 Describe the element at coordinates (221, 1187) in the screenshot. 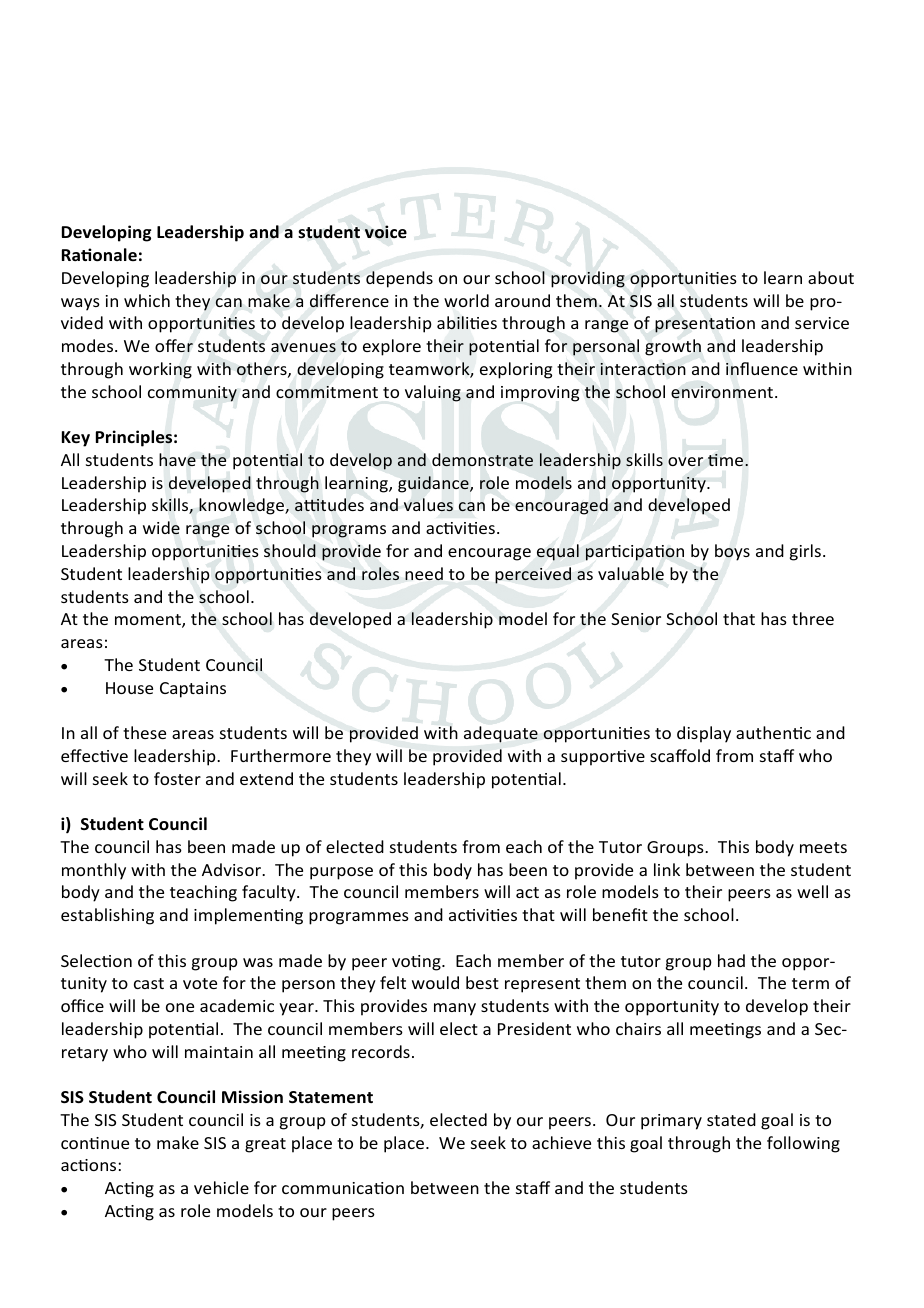

I see `vehicle` at that location.
